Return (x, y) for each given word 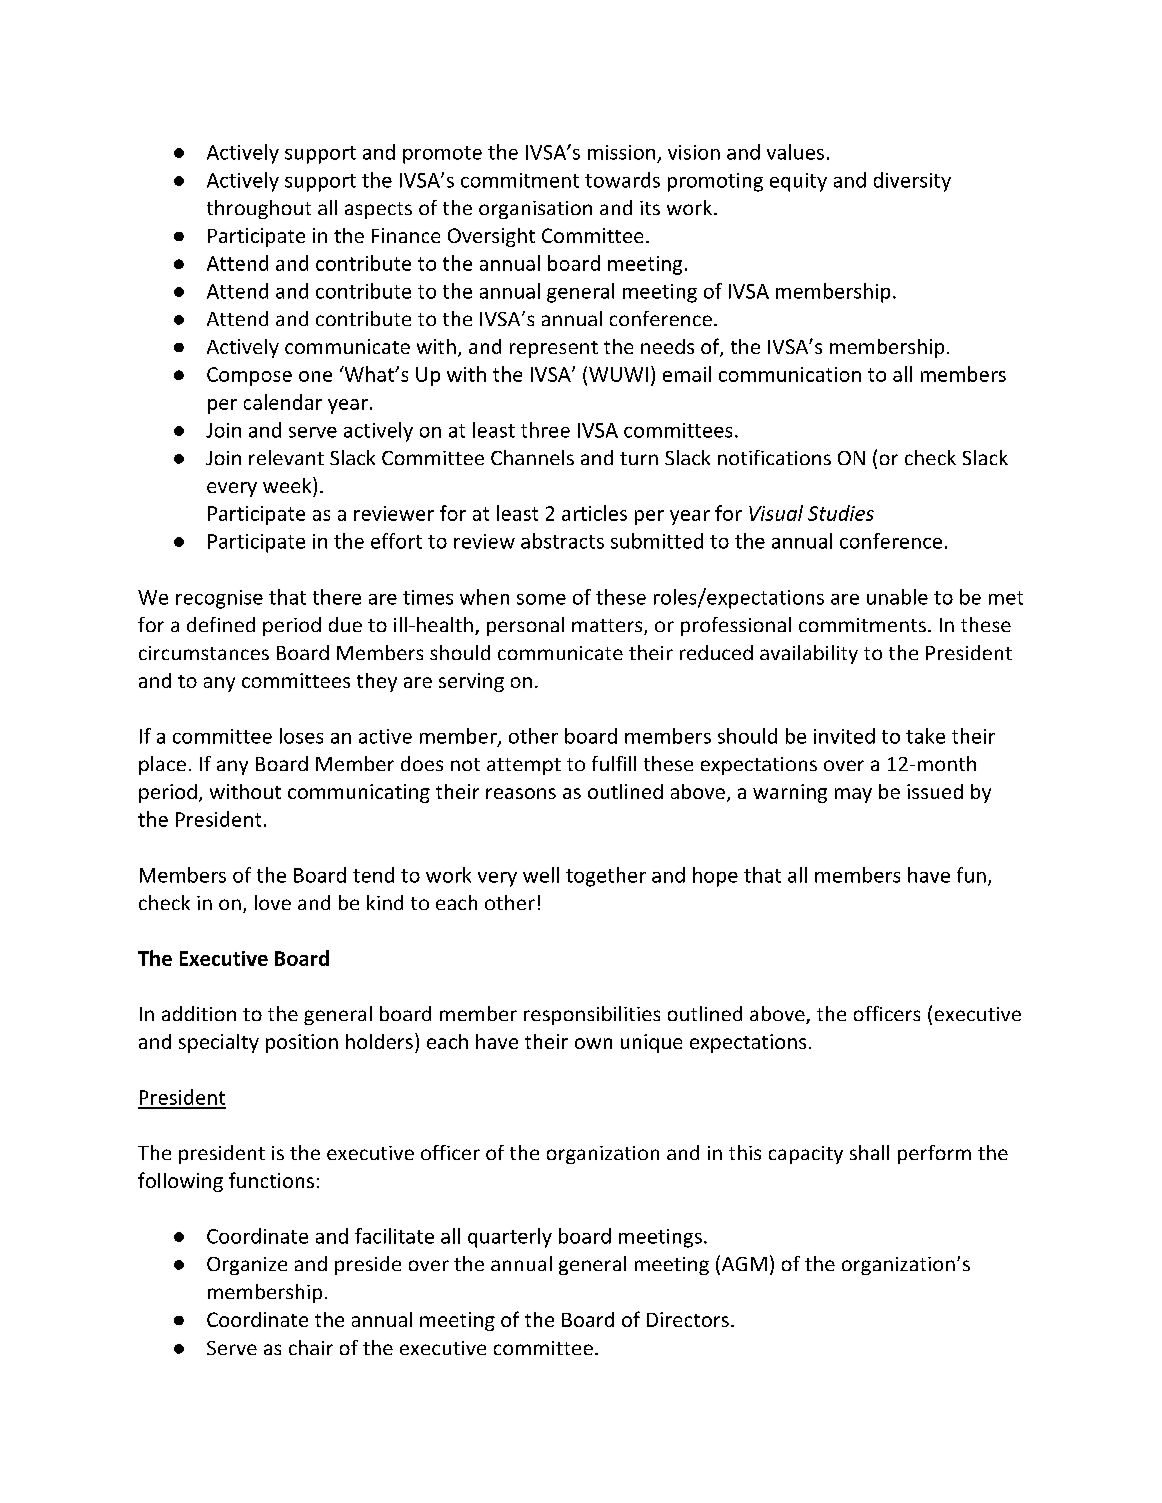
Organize (247, 1266)
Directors (688, 1319)
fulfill (614, 763)
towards (622, 180)
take (925, 736)
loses (301, 736)
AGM (743, 1264)
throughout (259, 209)
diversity (912, 182)
